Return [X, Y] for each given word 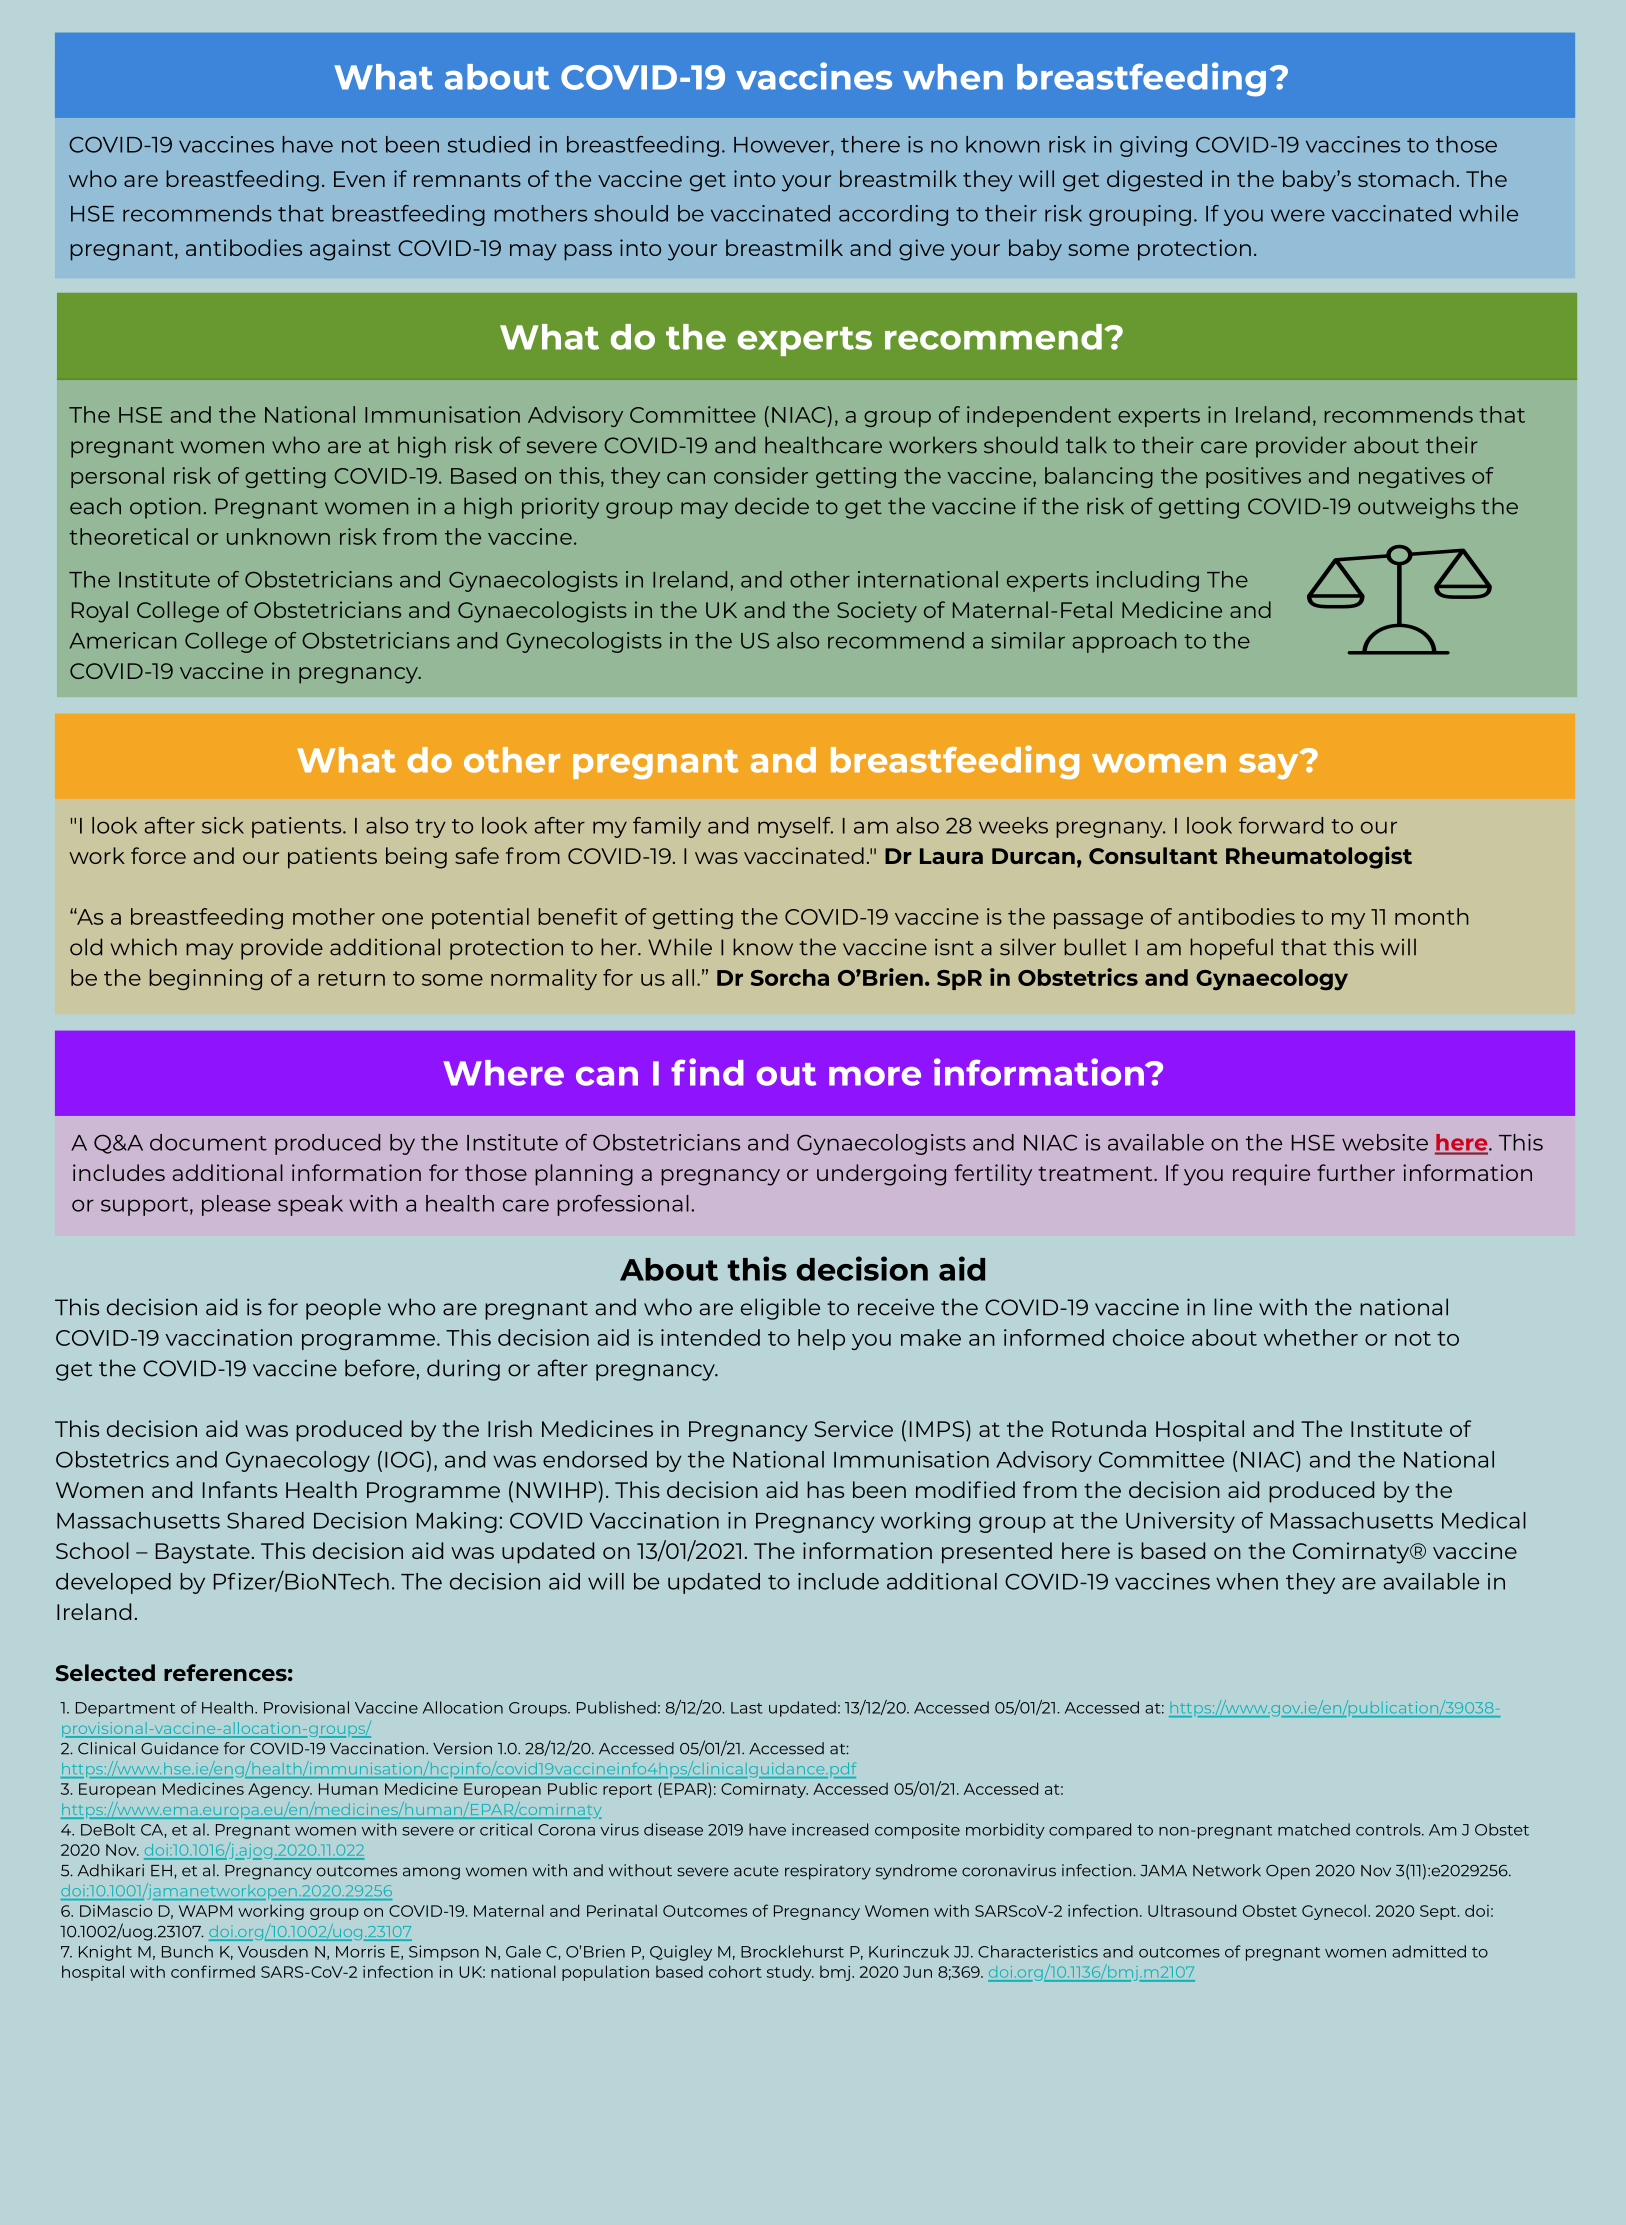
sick [223, 825]
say [1270, 765]
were [1298, 215]
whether [1311, 1337]
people [343, 1309]
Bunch [187, 1951]
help [821, 1339]
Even [359, 179]
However [783, 146]
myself [795, 827]
